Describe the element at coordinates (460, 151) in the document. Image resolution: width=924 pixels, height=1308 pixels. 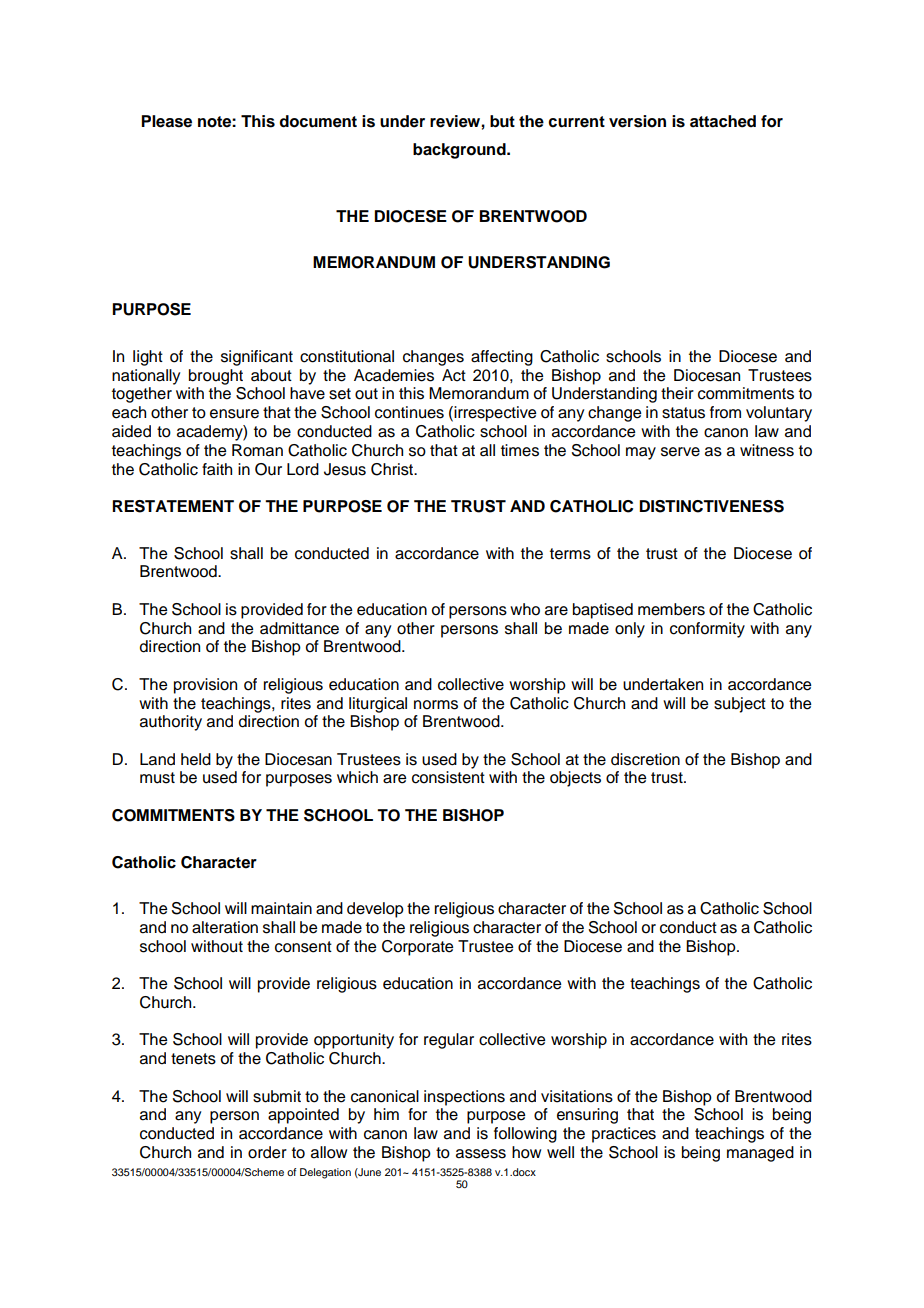
I see `background` at that location.
